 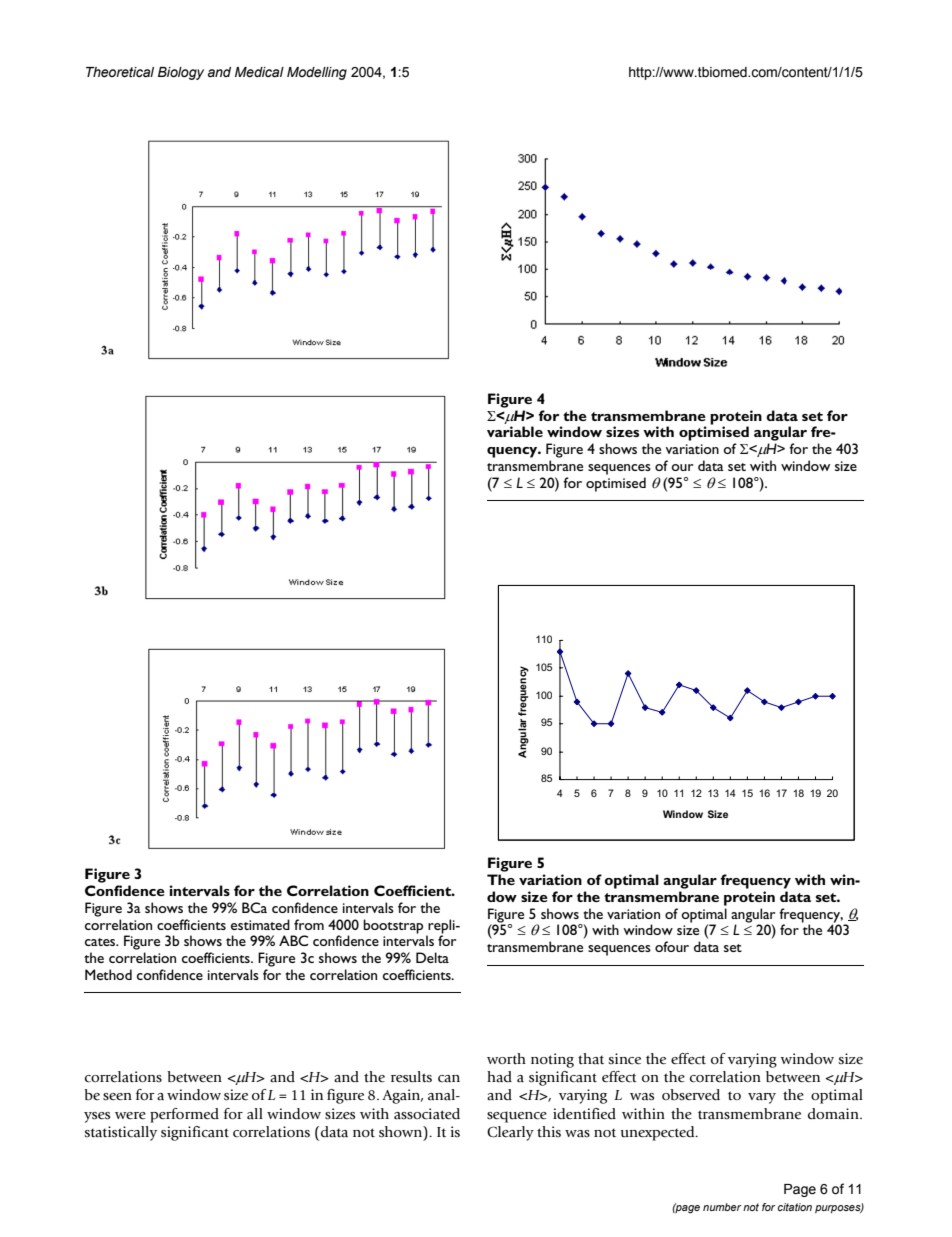 What do you see at coordinates (181, 73) in the page?
I see `Biology` at bounding box center [181, 73].
